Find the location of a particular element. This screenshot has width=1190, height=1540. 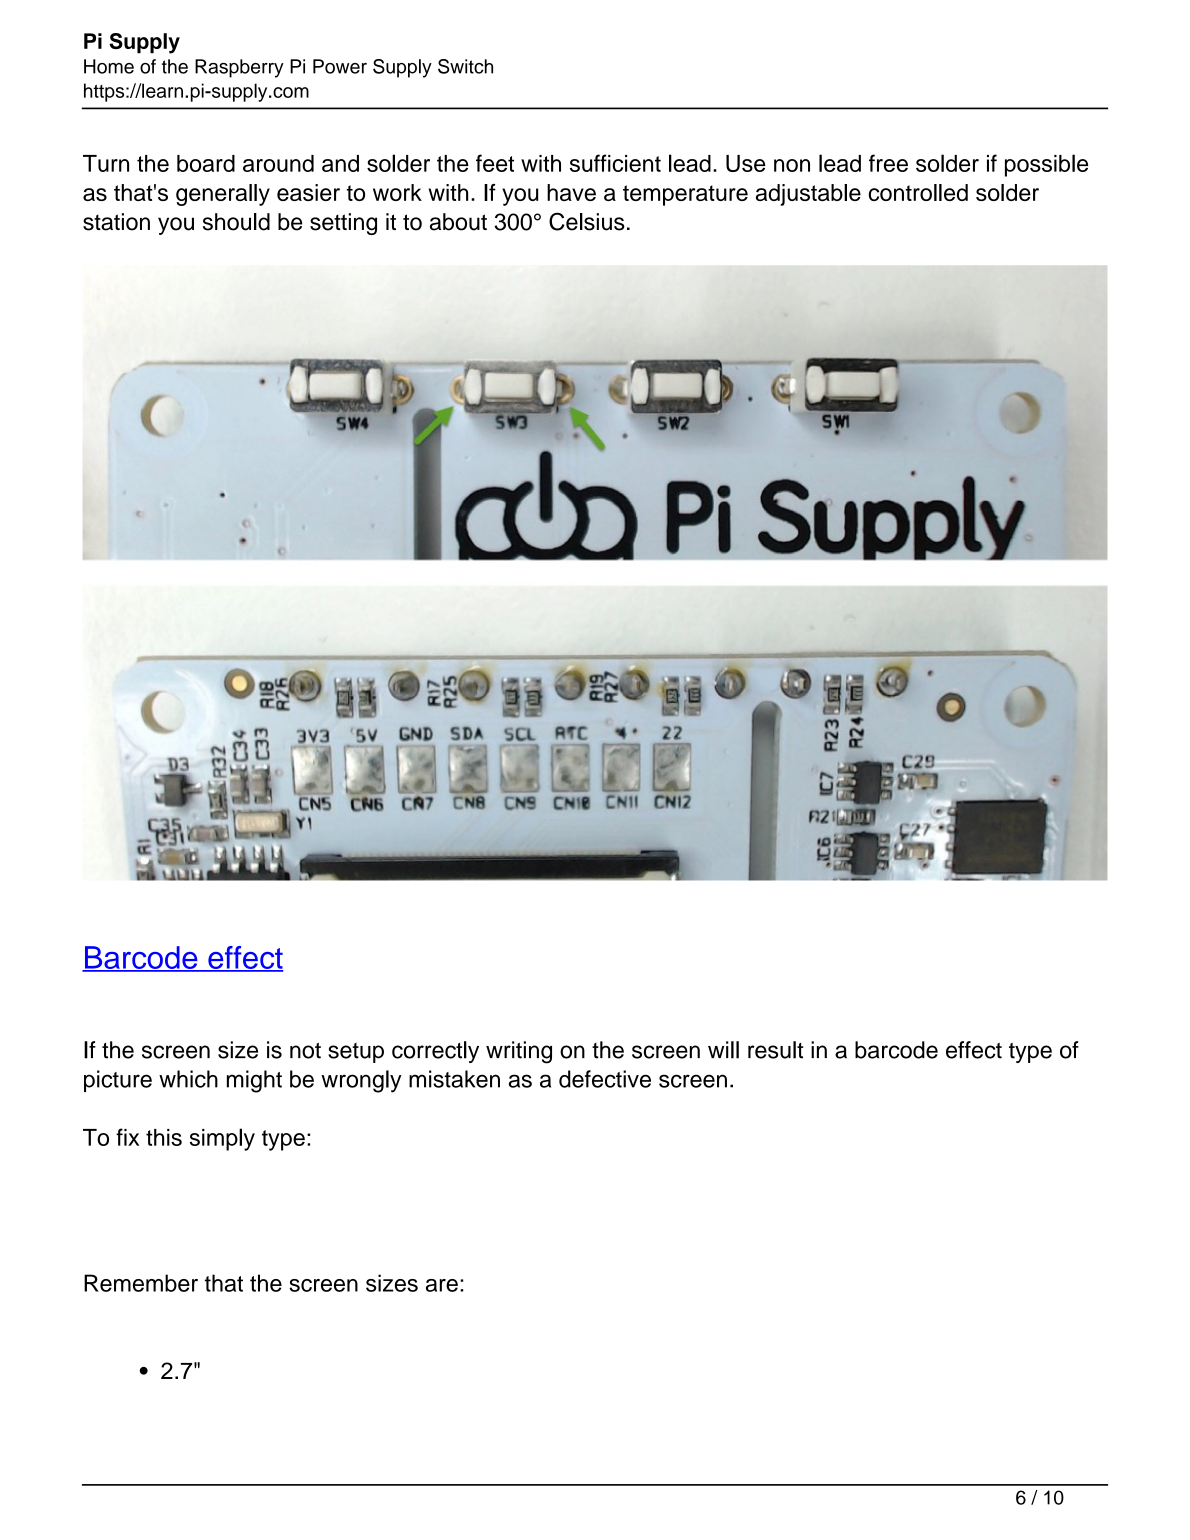

free is located at coordinates (888, 163).
